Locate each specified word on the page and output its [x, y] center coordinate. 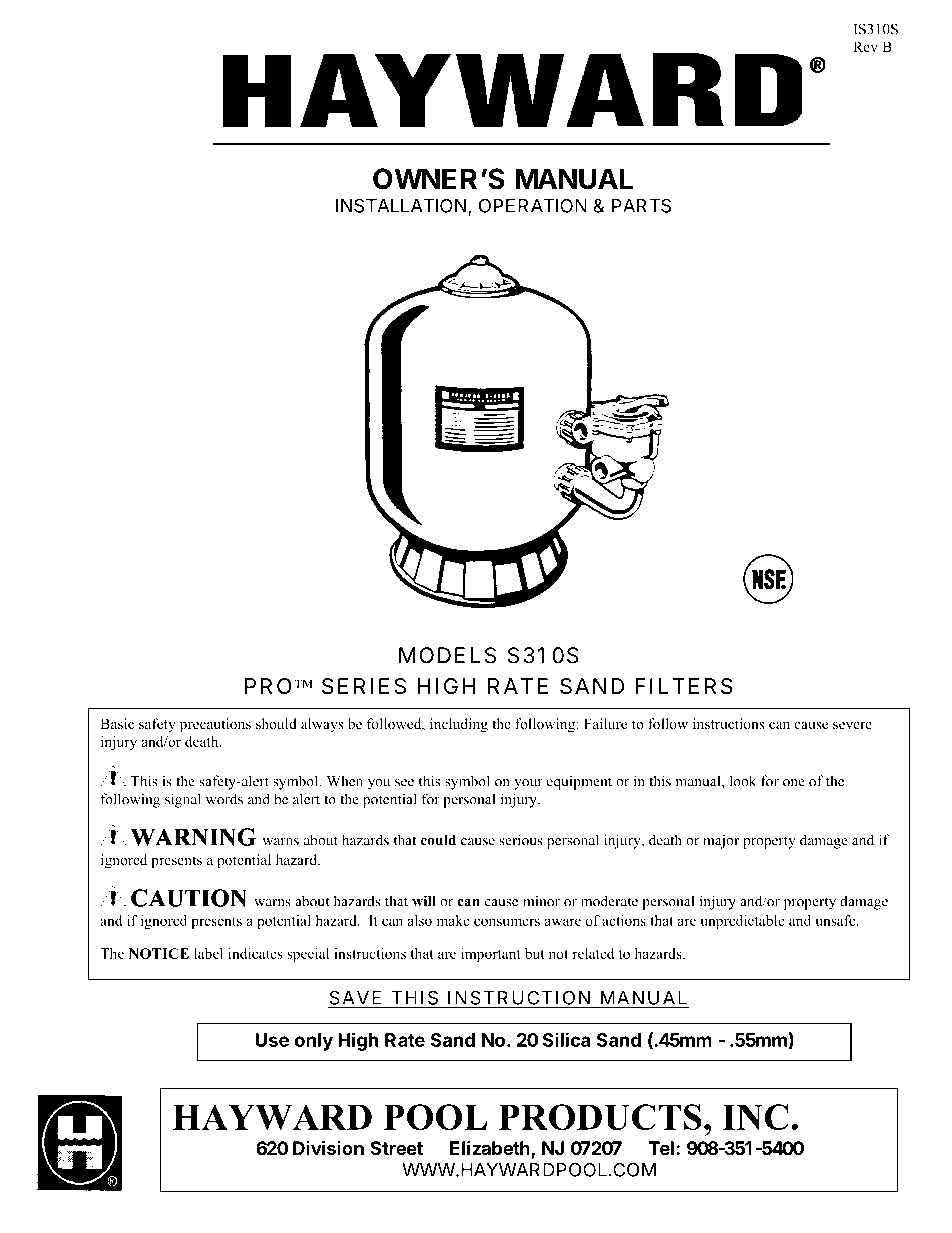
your [528, 784]
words [224, 799]
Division [328, 1147]
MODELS [447, 655]
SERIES [364, 686]
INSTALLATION [401, 205]
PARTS [641, 205]
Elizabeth [491, 1149]
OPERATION [533, 205]
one [794, 783]
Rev [865, 46]
